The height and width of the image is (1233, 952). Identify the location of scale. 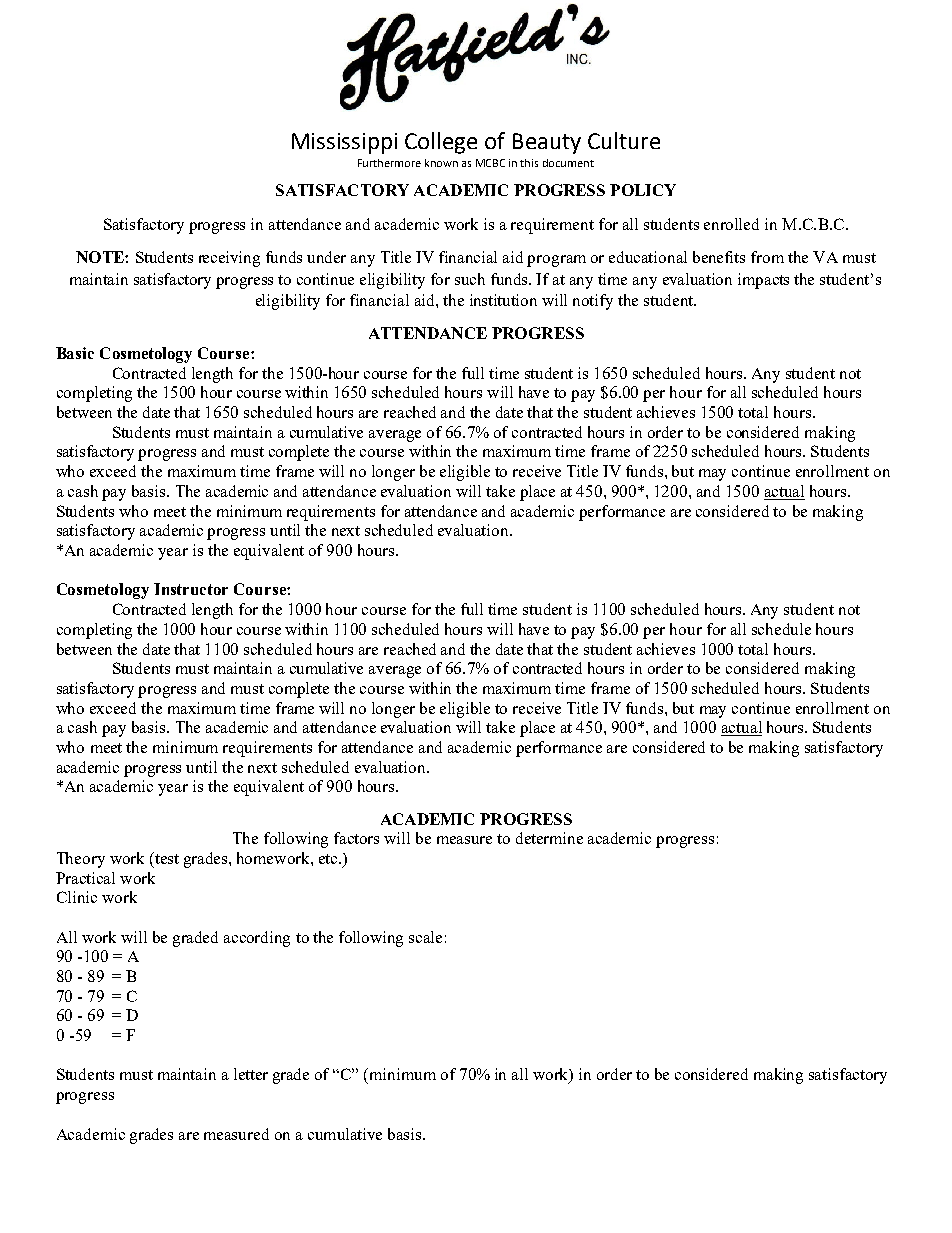
(425, 937).
